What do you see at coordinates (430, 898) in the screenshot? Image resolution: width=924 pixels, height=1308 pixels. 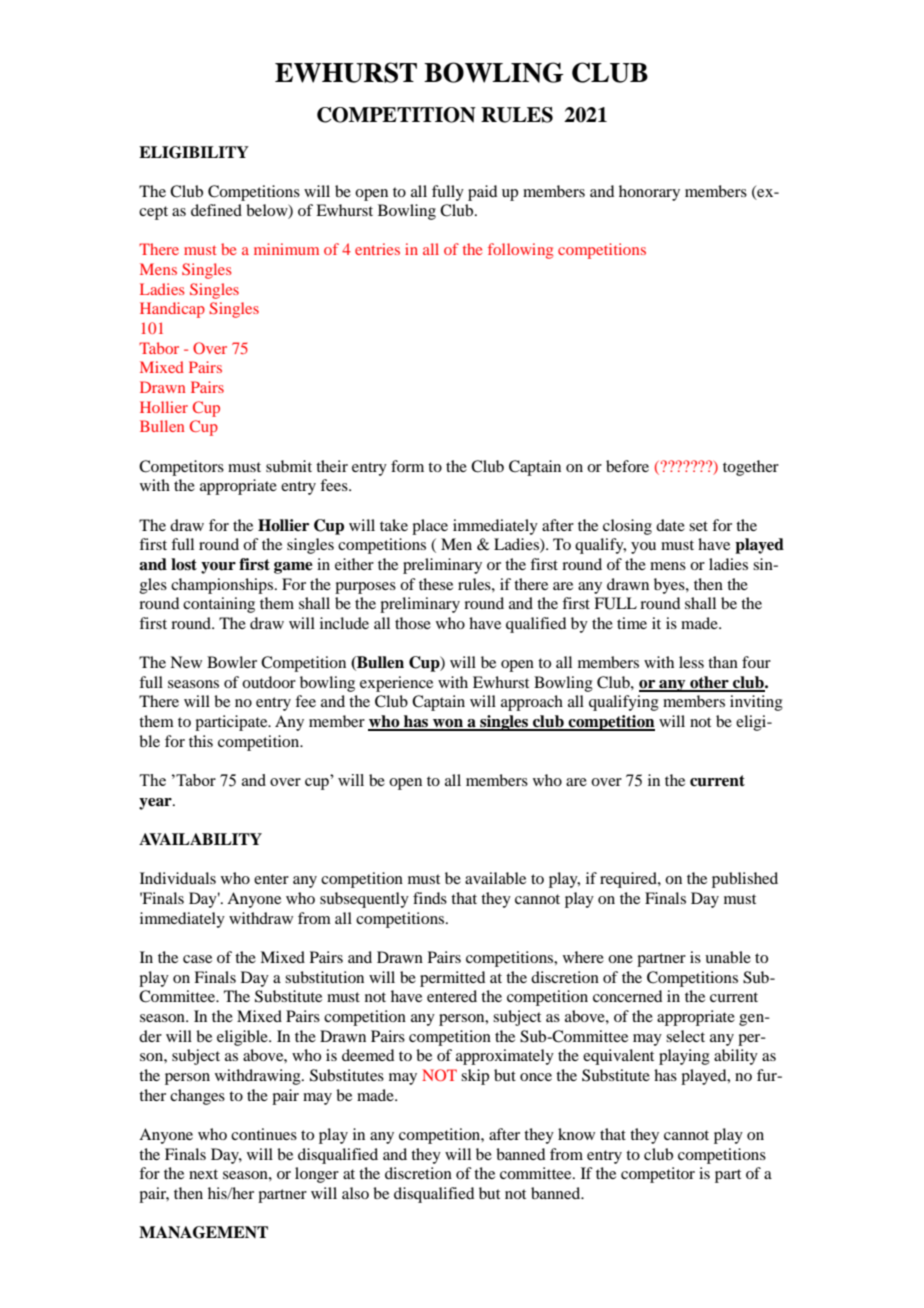 I see `finds` at bounding box center [430, 898].
